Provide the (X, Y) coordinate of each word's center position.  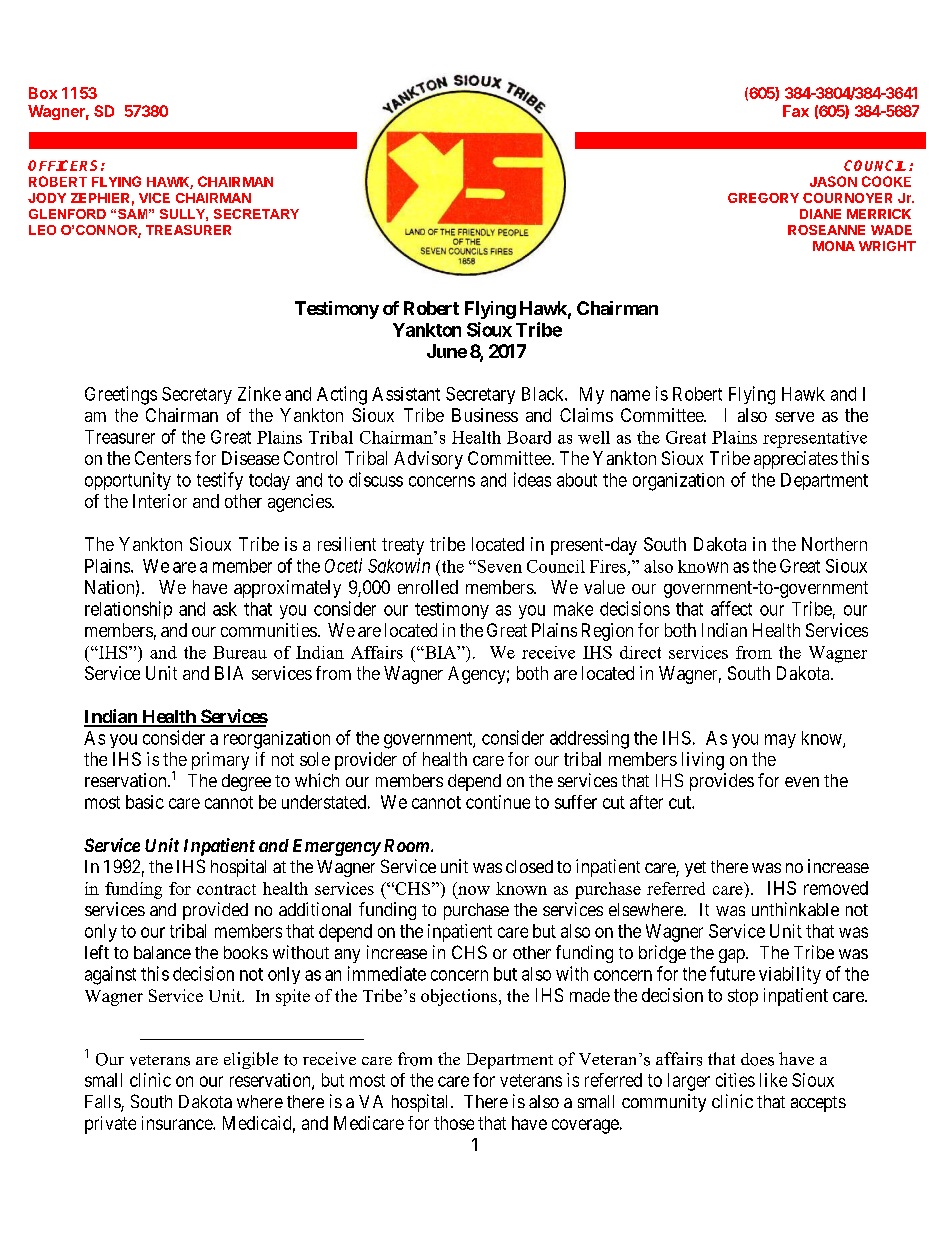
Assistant (406, 394)
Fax (796, 111)
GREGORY (763, 198)
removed (836, 888)
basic (145, 802)
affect (731, 608)
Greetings (121, 395)
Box (43, 93)
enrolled (428, 587)
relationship (128, 610)
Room (406, 845)
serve (794, 417)
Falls (103, 1103)
